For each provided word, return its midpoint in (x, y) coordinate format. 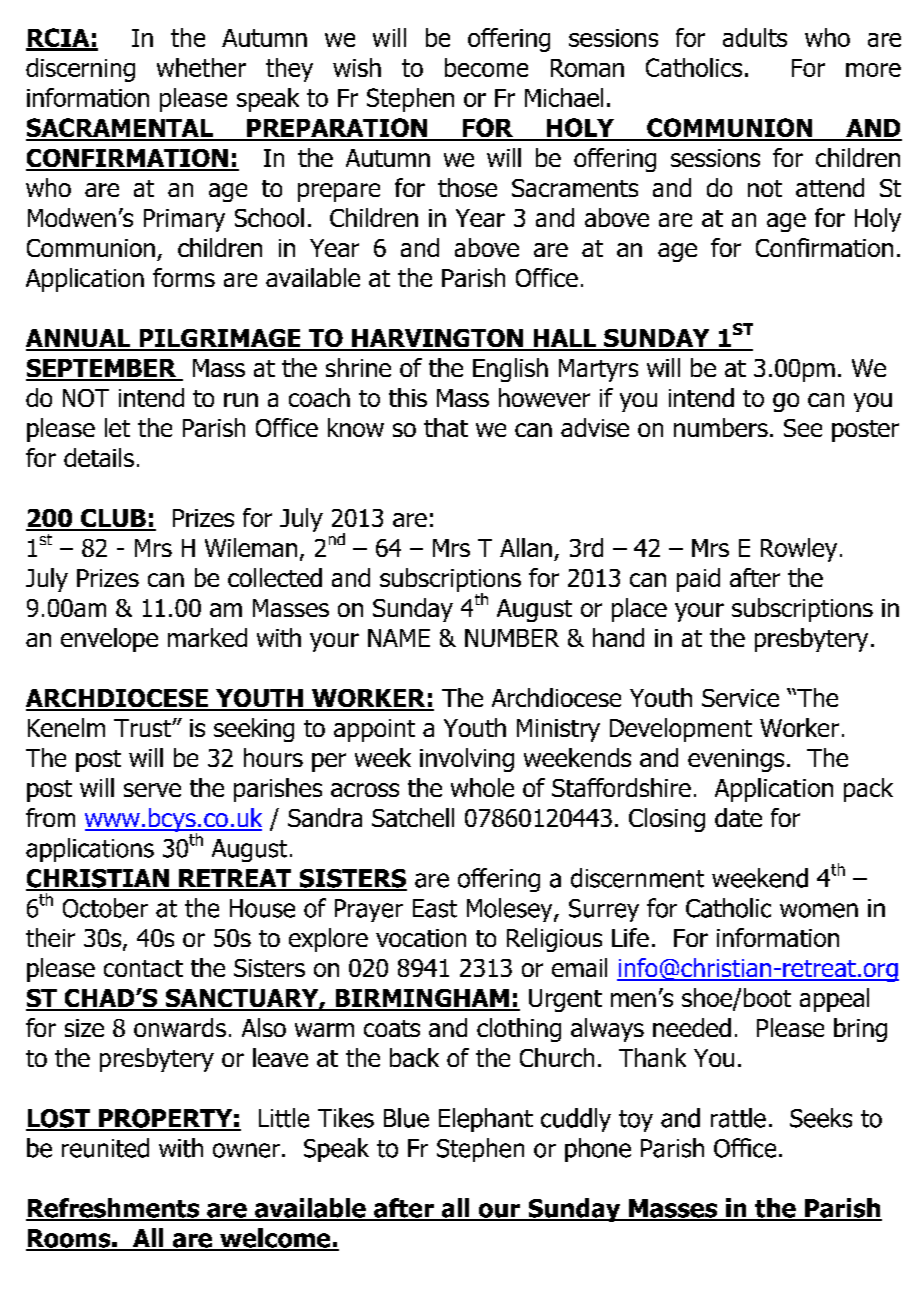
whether (201, 67)
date (738, 817)
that (446, 427)
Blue (406, 1118)
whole (482, 787)
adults (755, 37)
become (486, 67)
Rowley (799, 550)
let (117, 427)
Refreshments (114, 1209)
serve (152, 790)
